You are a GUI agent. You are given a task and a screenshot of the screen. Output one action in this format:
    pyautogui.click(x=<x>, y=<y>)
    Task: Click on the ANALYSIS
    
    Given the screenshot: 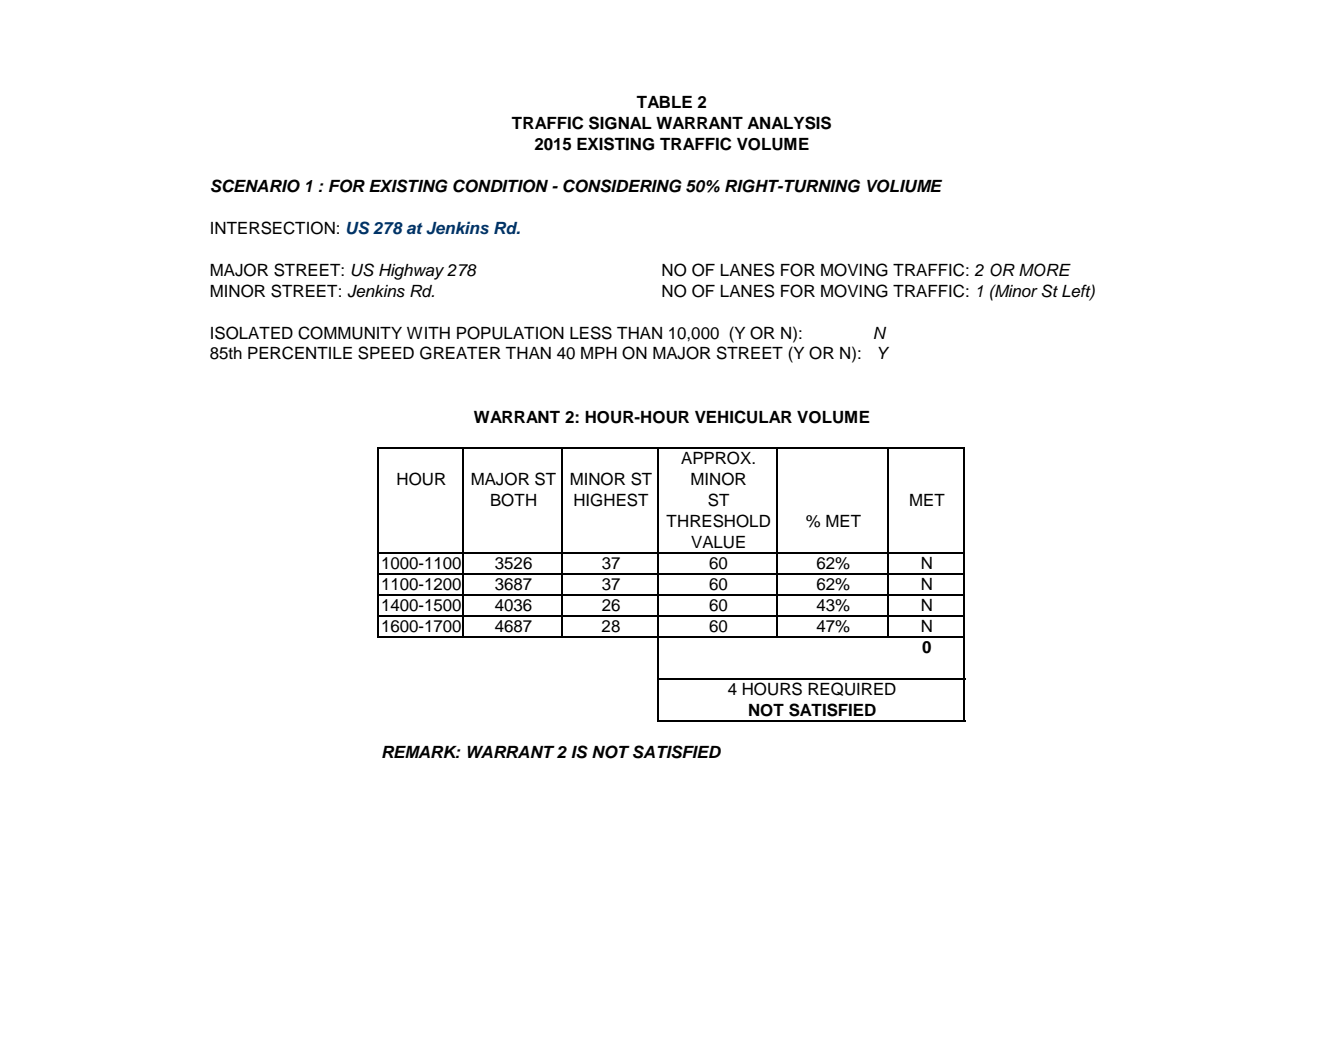 What is the action you would take?
    pyautogui.click(x=789, y=123)
